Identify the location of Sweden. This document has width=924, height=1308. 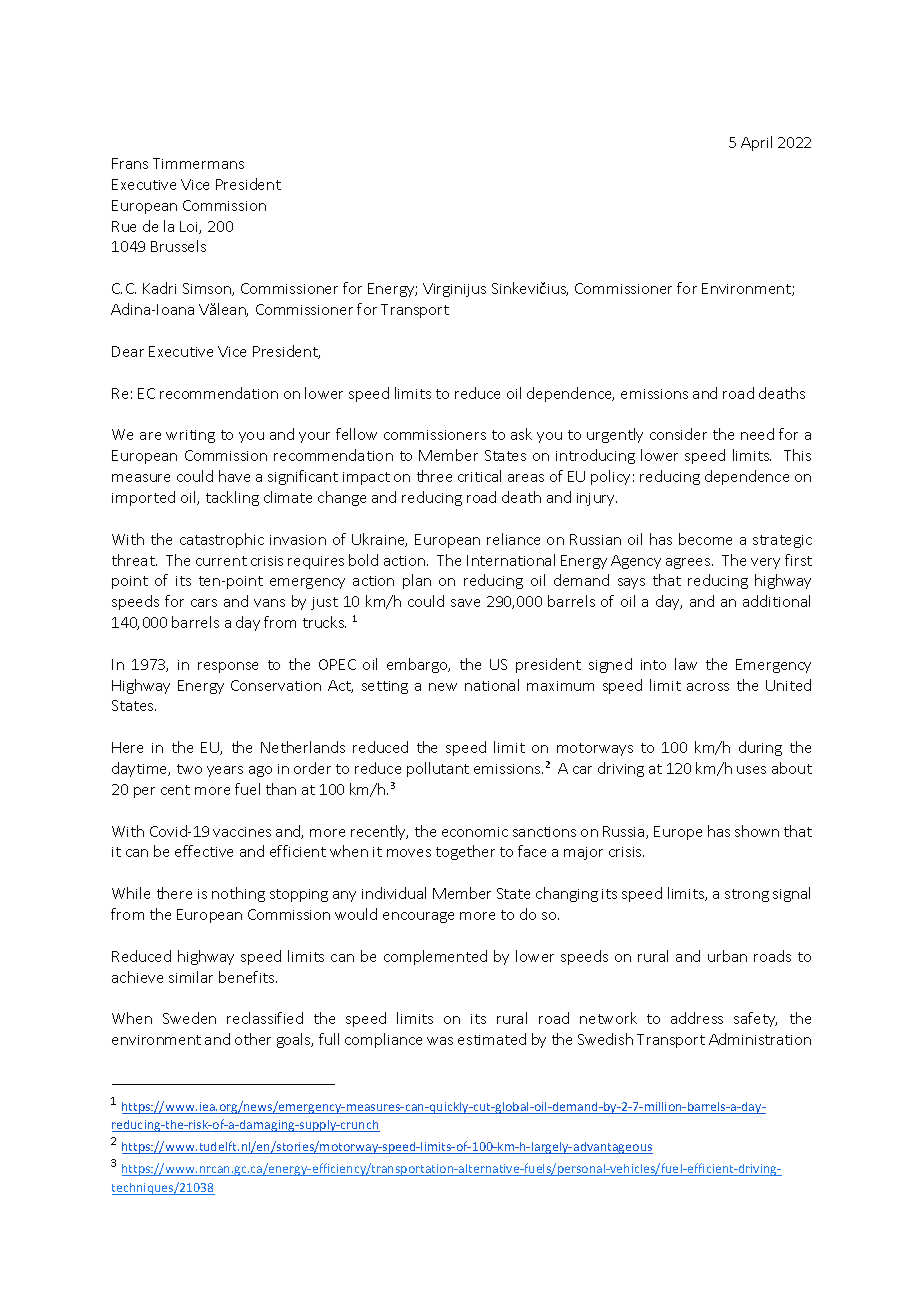
(189, 1018).
